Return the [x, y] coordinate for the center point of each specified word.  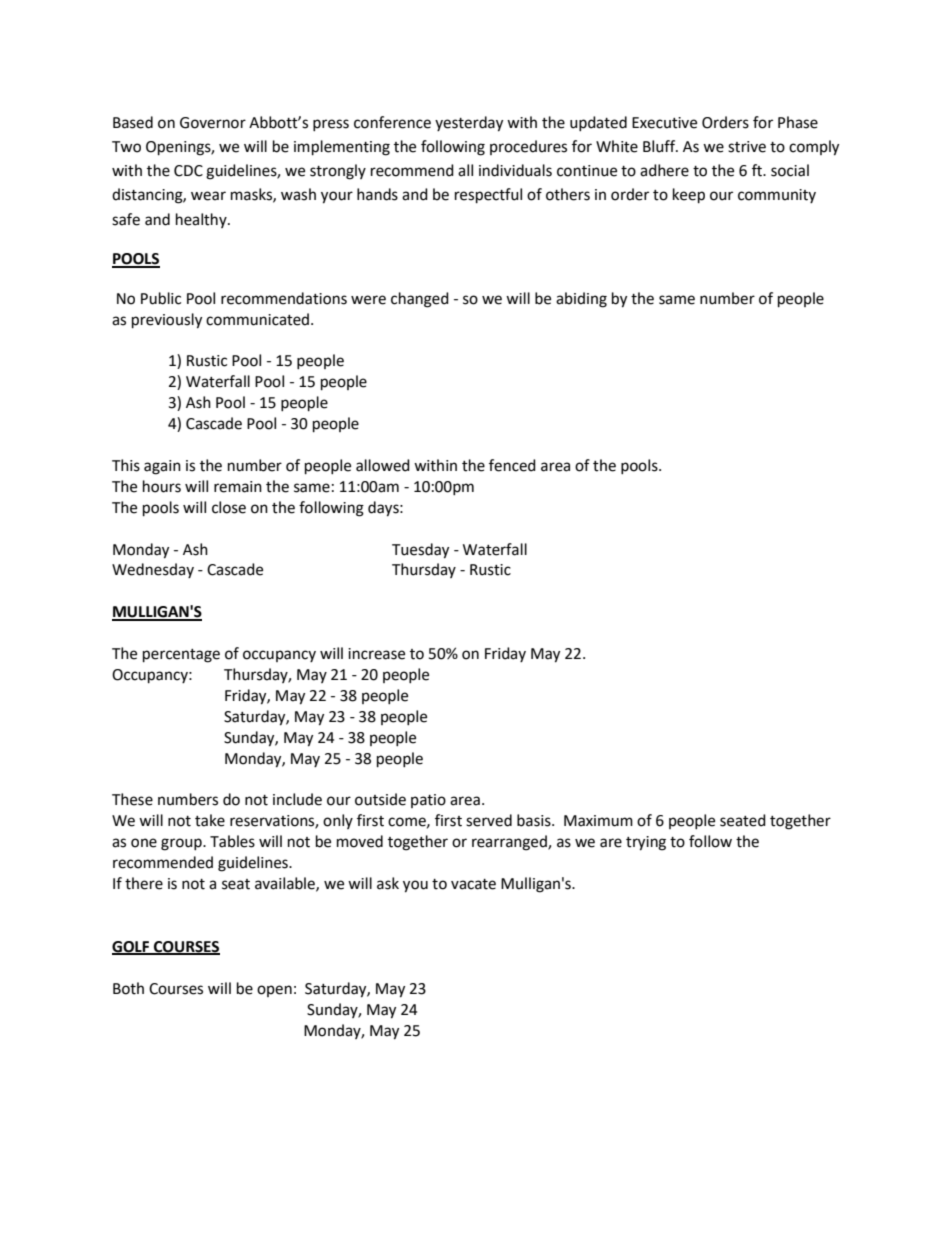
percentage [181, 656]
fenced [512, 465]
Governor [213, 123]
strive [747, 147]
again [162, 467]
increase [376, 654]
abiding [581, 300]
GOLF [132, 947]
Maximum [598, 821]
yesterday [469, 124]
